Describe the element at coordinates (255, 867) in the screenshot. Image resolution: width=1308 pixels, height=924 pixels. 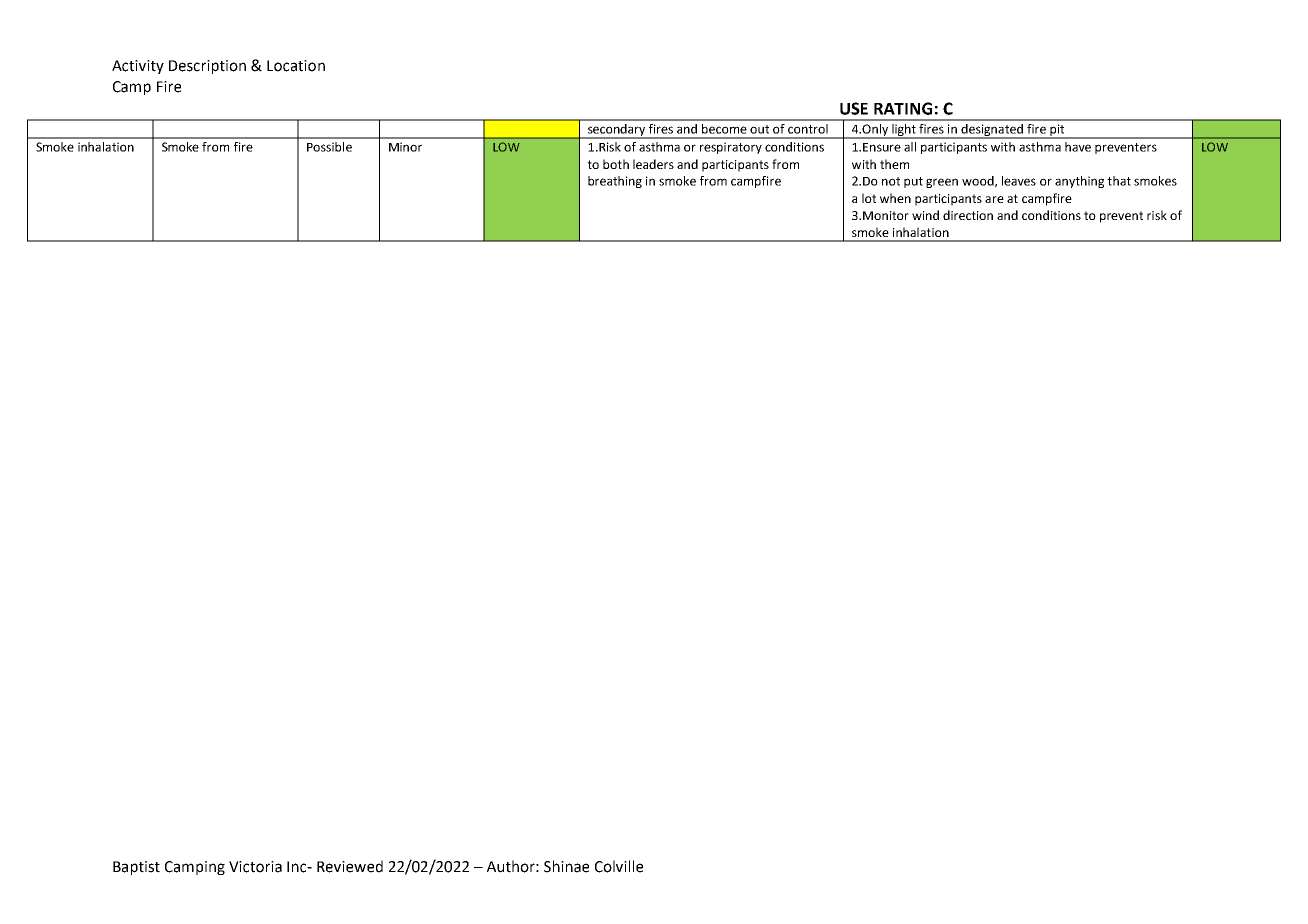
I see `Victoria` at that location.
